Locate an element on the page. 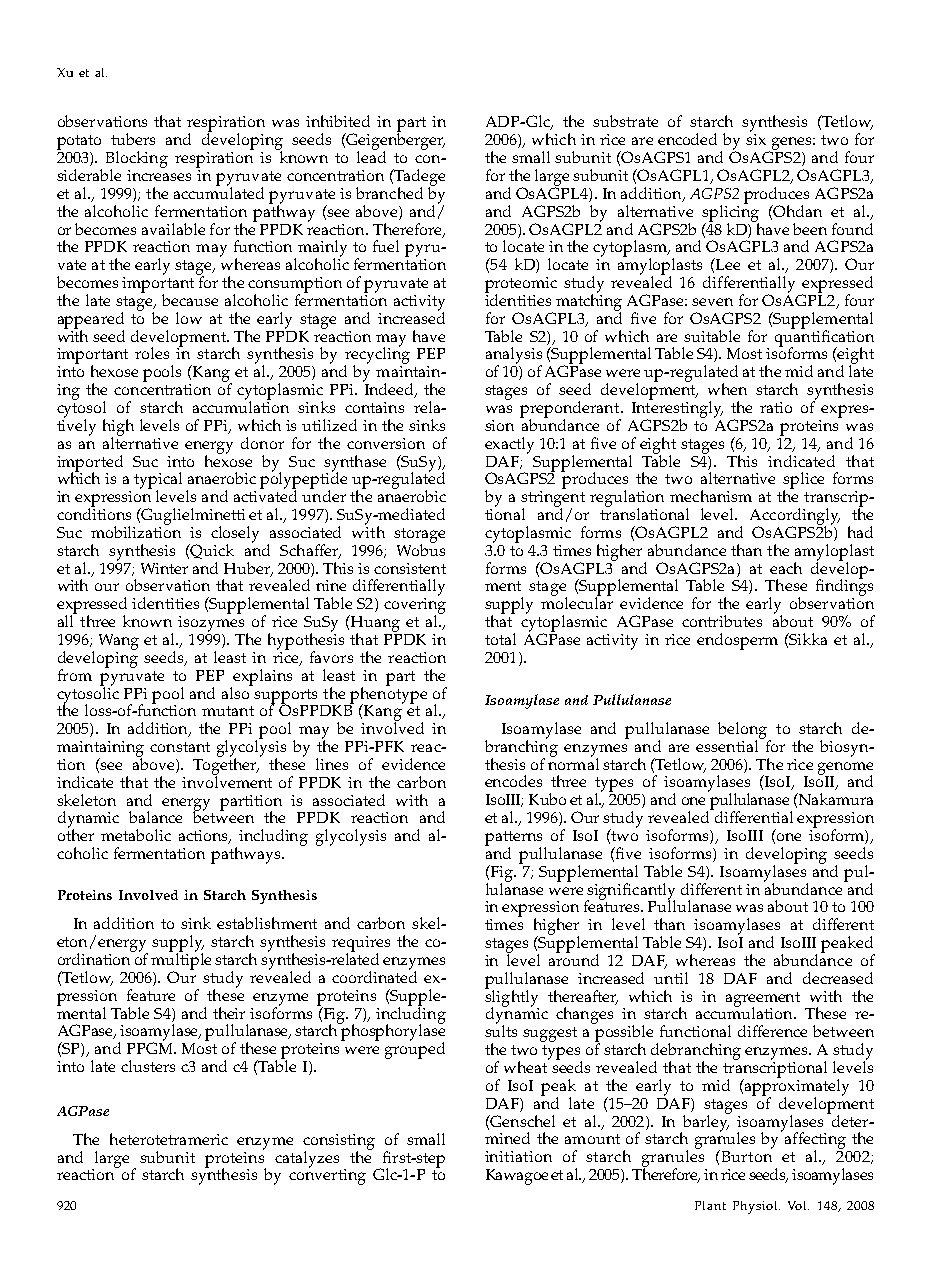 This document has height=1275, width=952. Nakamura is located at coordinates (835, 799).
